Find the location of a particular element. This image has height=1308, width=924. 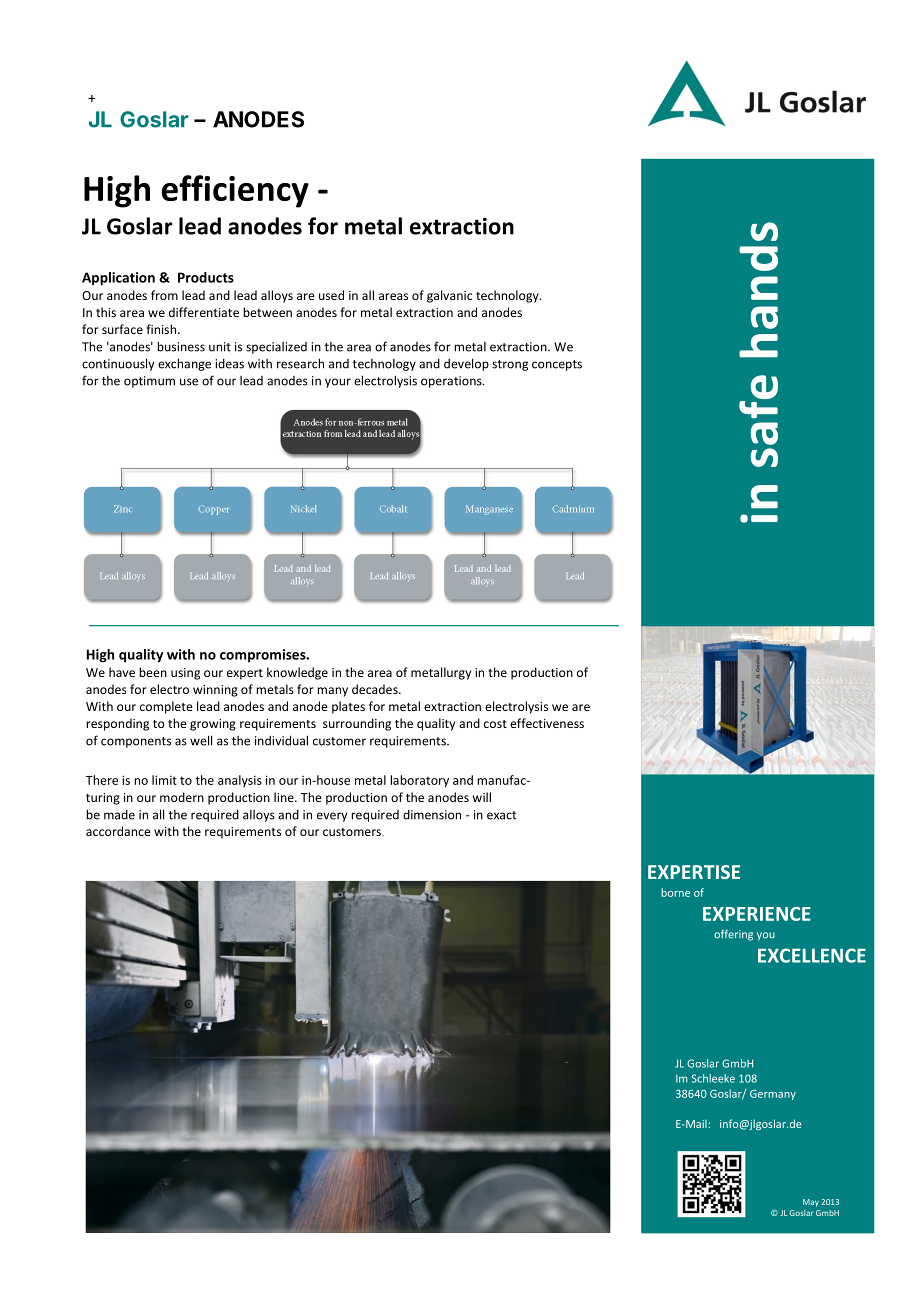

efficiency is located at coordinates (235, 191).
